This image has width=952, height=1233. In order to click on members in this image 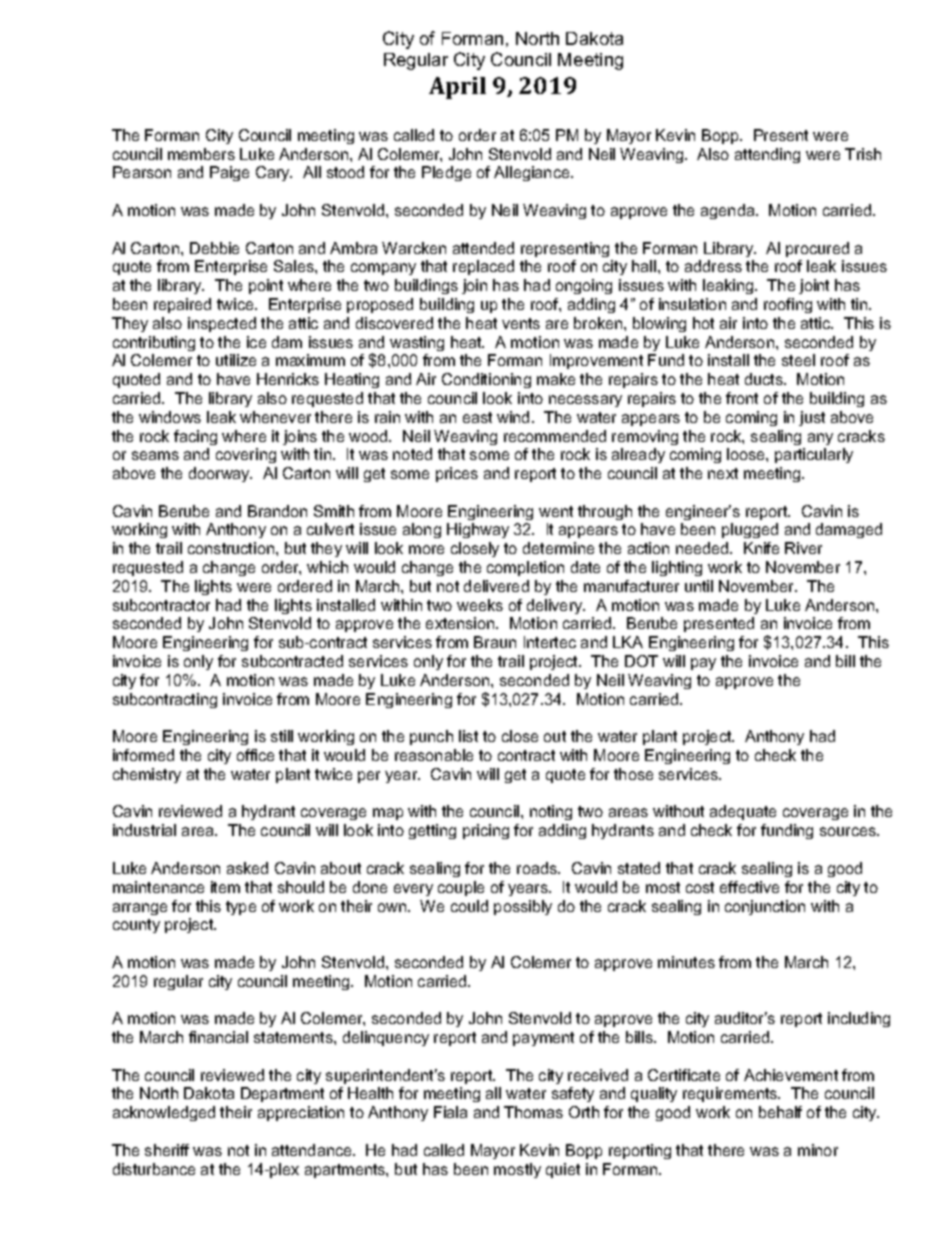, I will do `click(201, 154)`.
